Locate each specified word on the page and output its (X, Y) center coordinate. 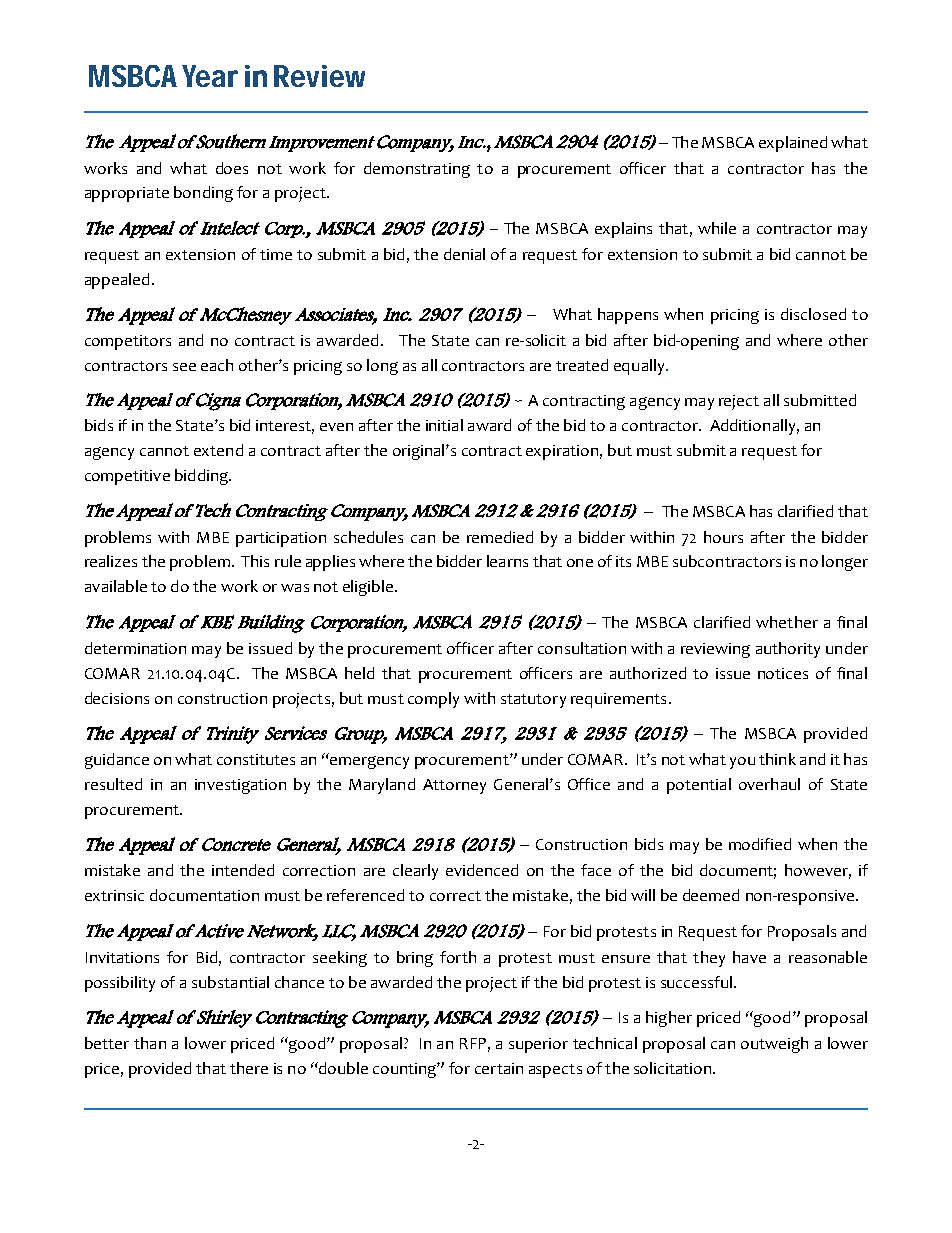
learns (507, 561)
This (255, 561)
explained (793, 144)
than (150, 1043)
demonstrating (417, 170)
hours (723, 537)
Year (210, 76)
